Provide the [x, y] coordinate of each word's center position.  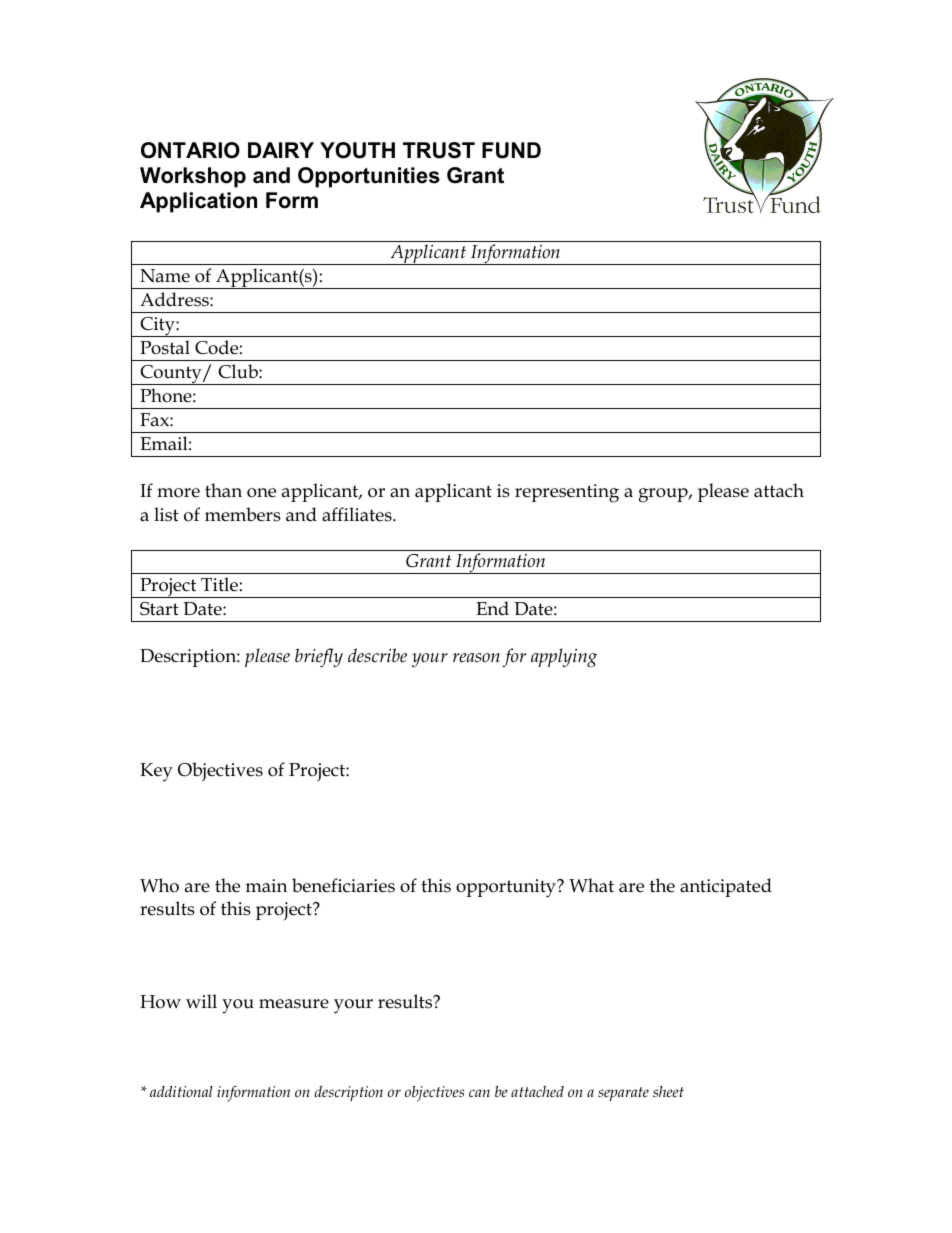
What [591, 885]
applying [564, 657]
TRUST [439, 150]
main [266, 886]
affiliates [358, 514]
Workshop [193, 177]
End [492, 608]
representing [567, 493]
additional [181, 1091]
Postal [165, 347]
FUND [511, 150]
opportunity [507, 888]
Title [219, 584]
